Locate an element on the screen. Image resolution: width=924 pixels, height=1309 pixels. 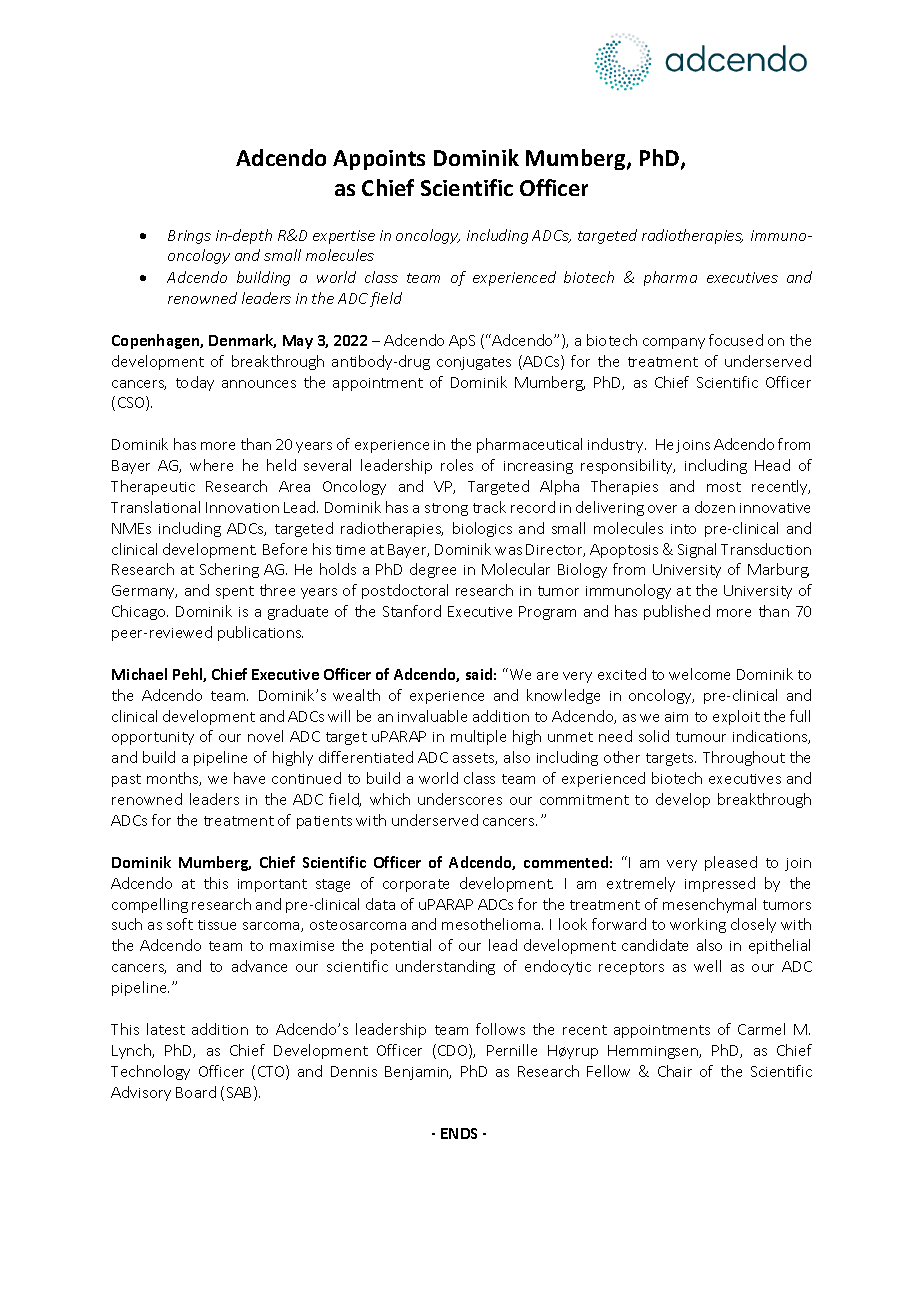
Board is located at coordinates (196, 1092).
